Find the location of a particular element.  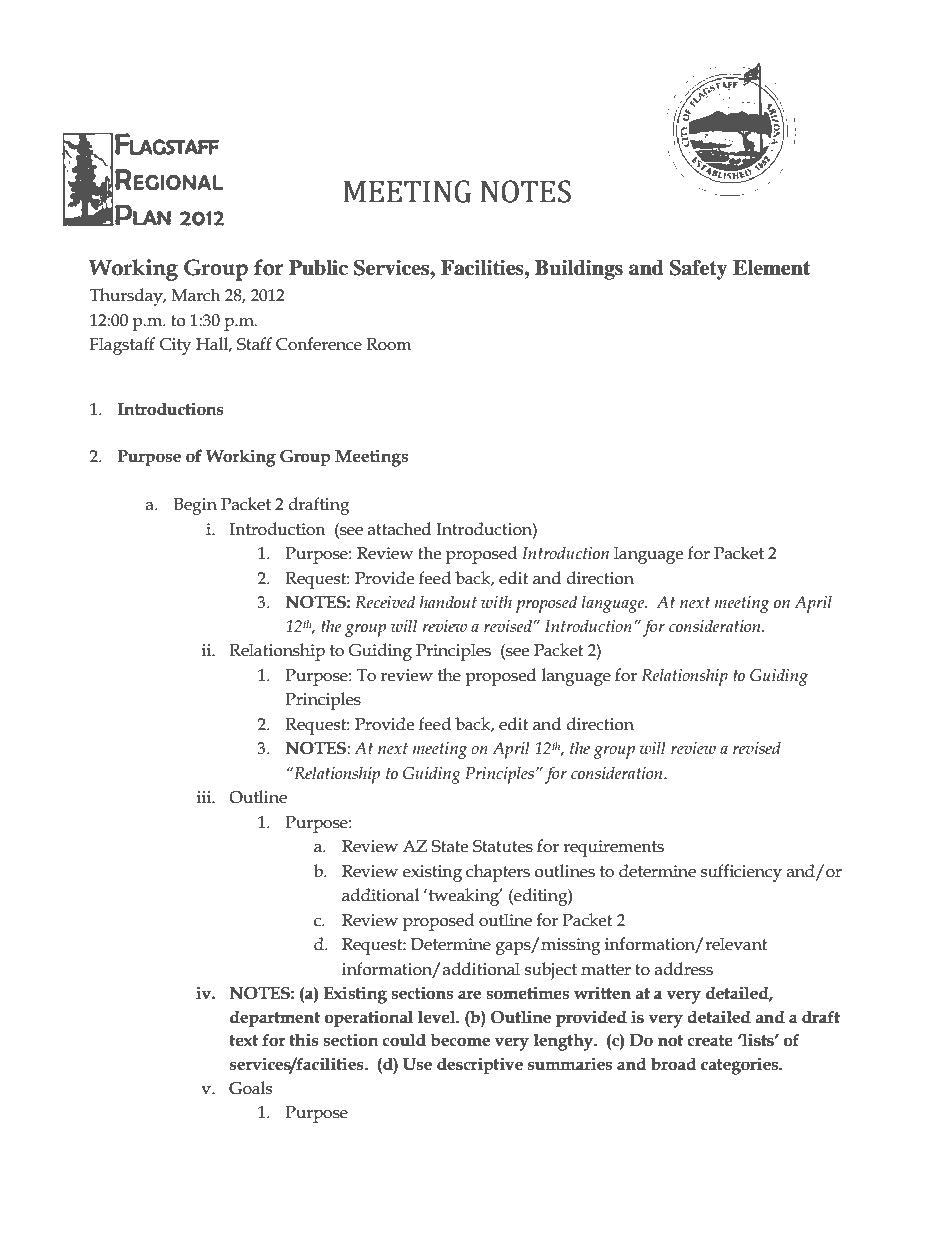

requirements is located at coordinates (613, 848).
